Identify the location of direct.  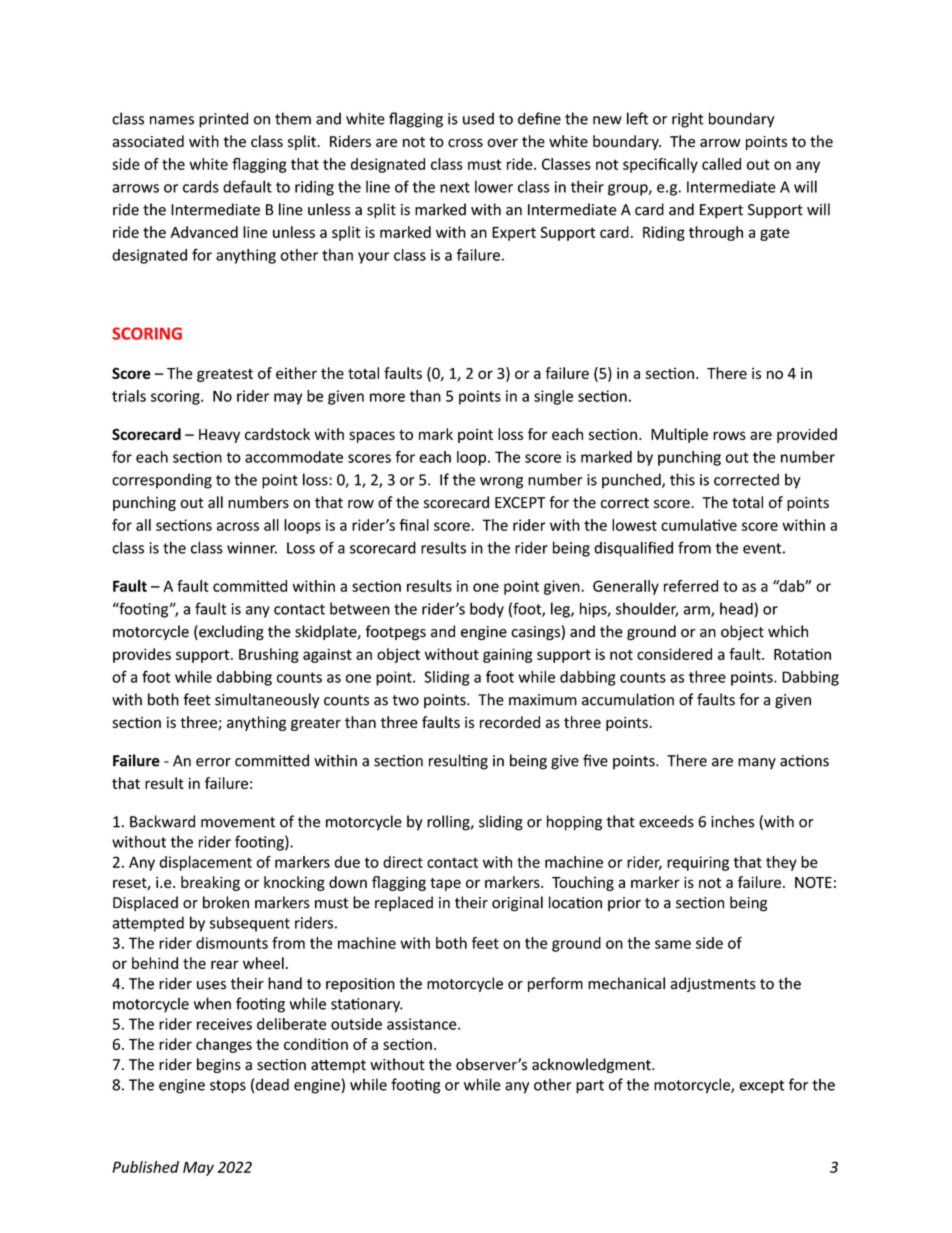
(403, 862).
